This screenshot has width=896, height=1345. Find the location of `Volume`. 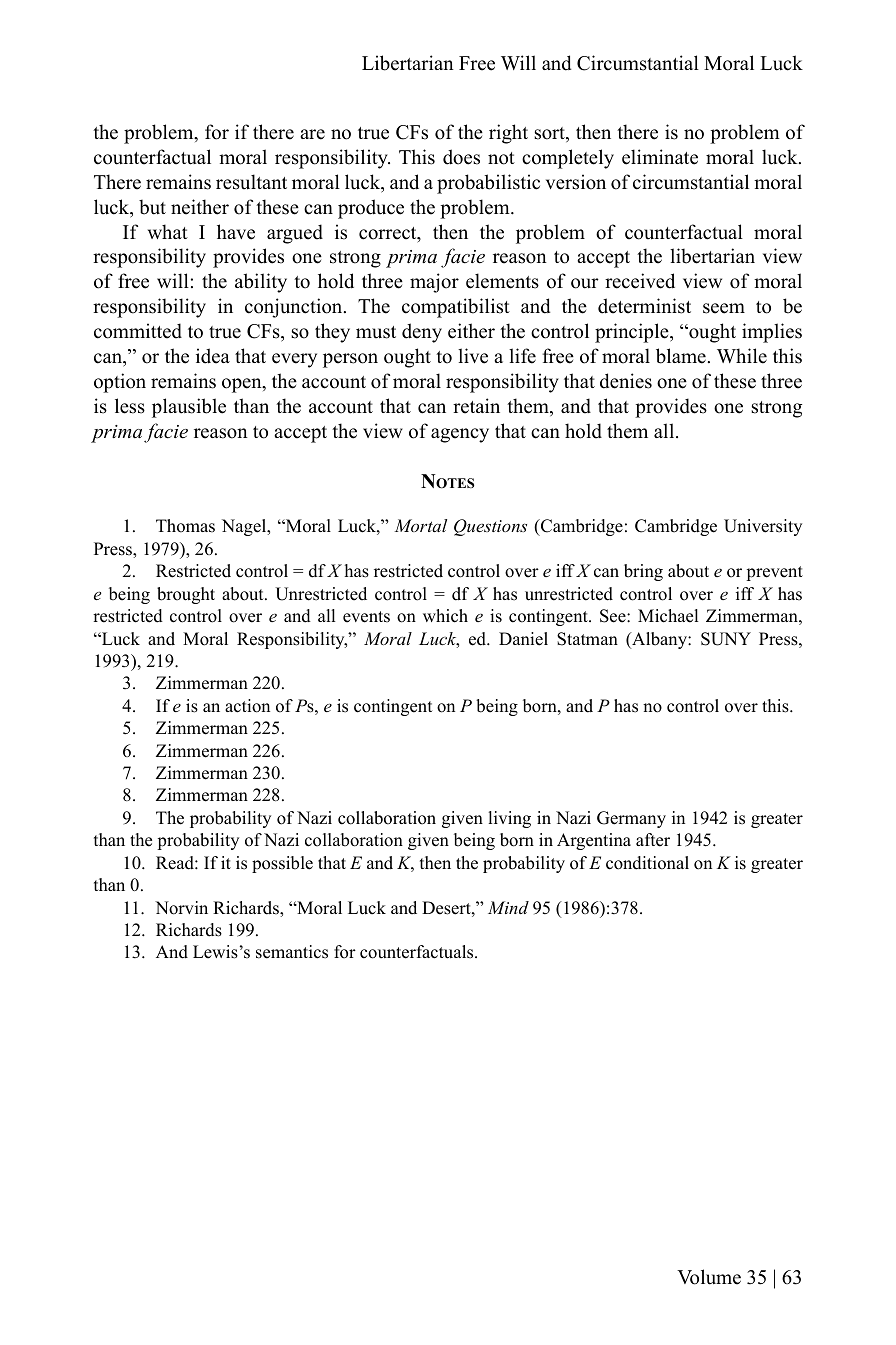

Volume is located at coordinates (709, 1277).
